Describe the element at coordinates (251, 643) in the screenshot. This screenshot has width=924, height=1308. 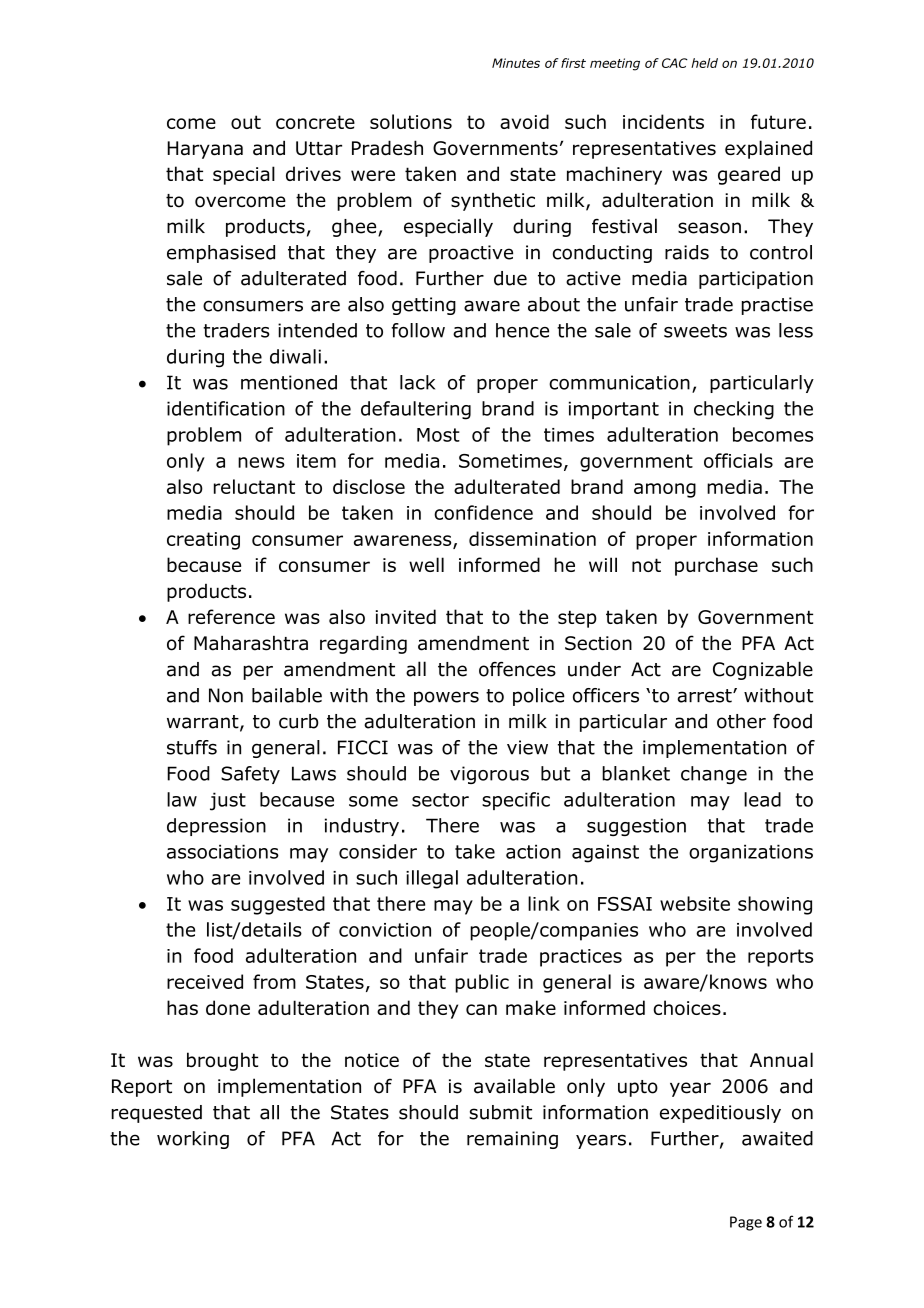
I see `Maharashtra` at that location.
